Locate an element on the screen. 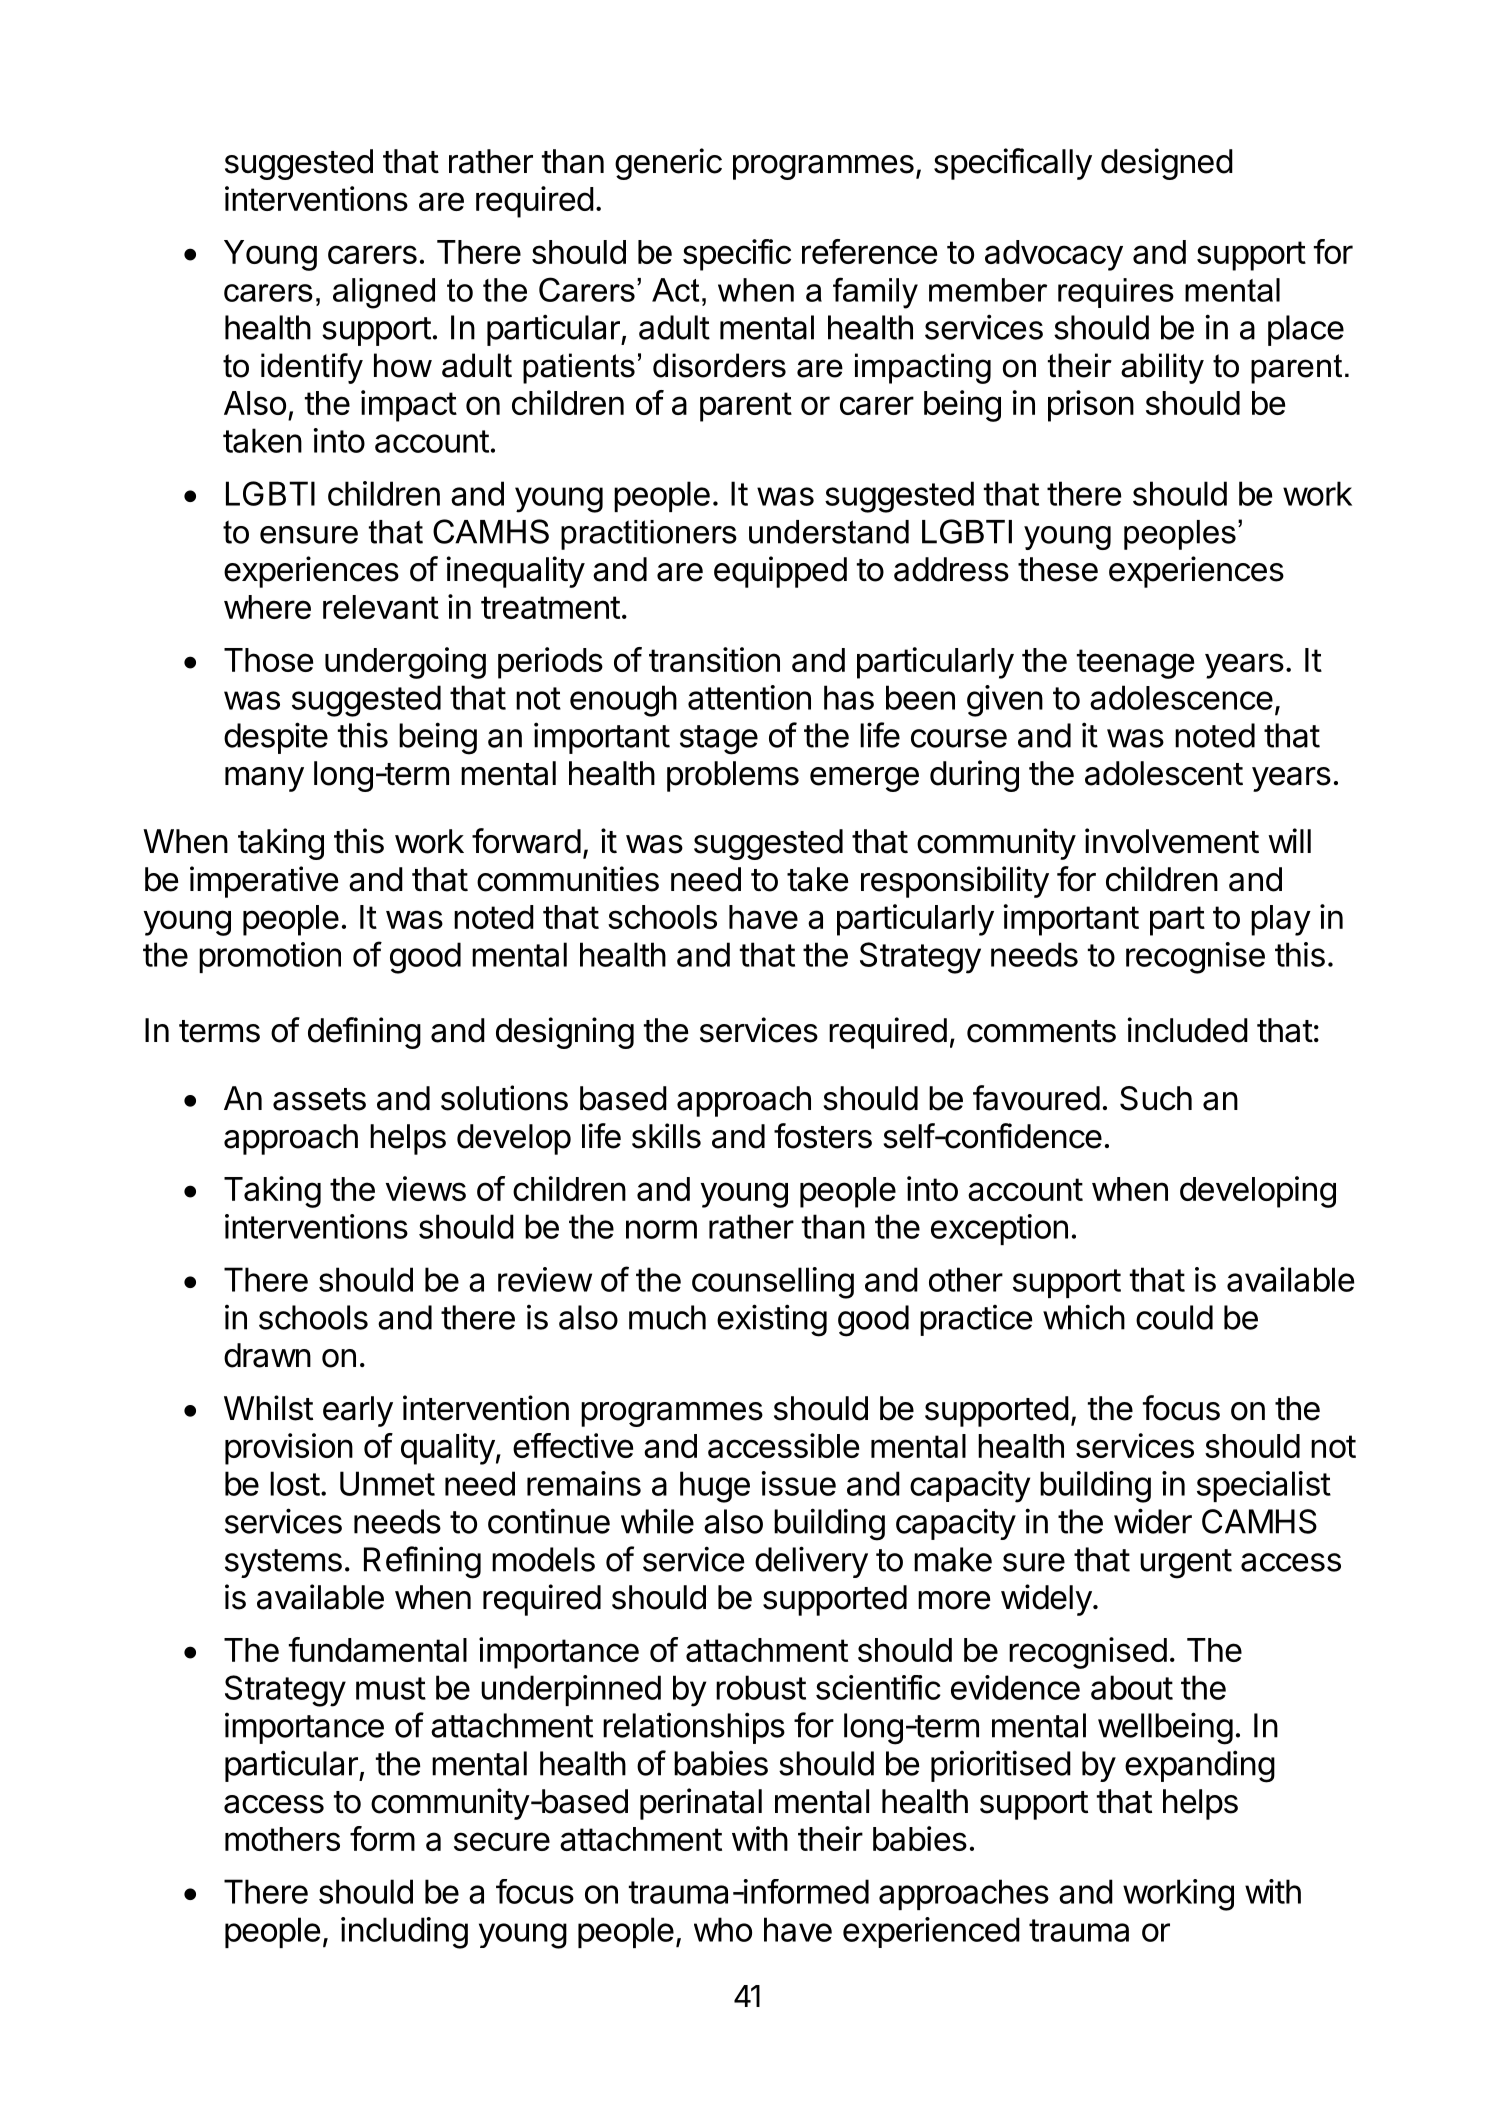 This screenshot has height=2121, width=1499. Such is located at coordinates (1156, 1098).
